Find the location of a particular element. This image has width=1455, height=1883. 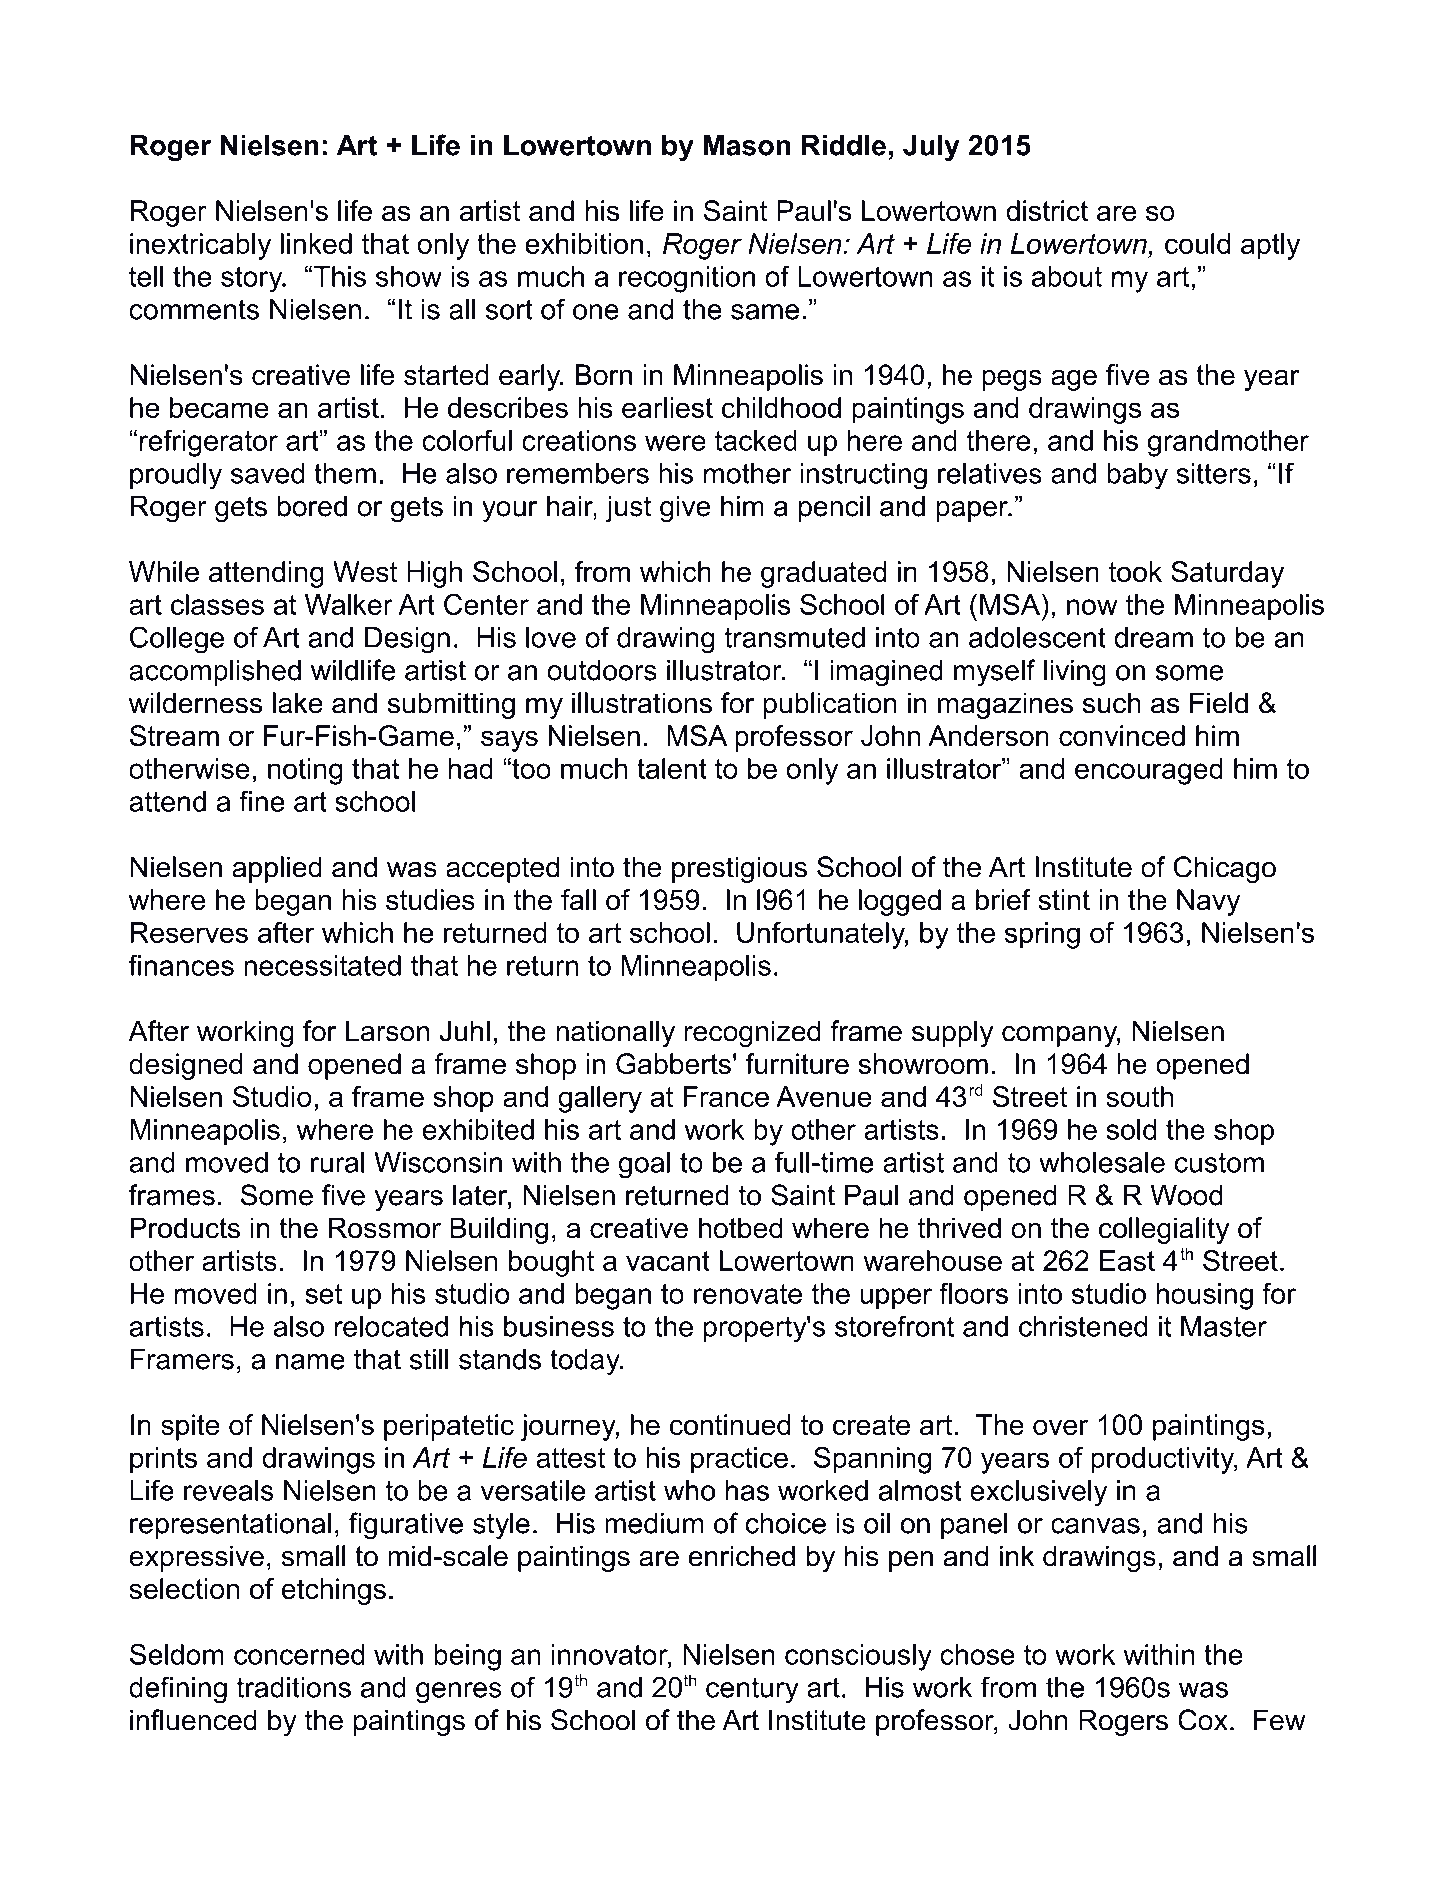

Cox is located at coordinates (1203, 1720).
